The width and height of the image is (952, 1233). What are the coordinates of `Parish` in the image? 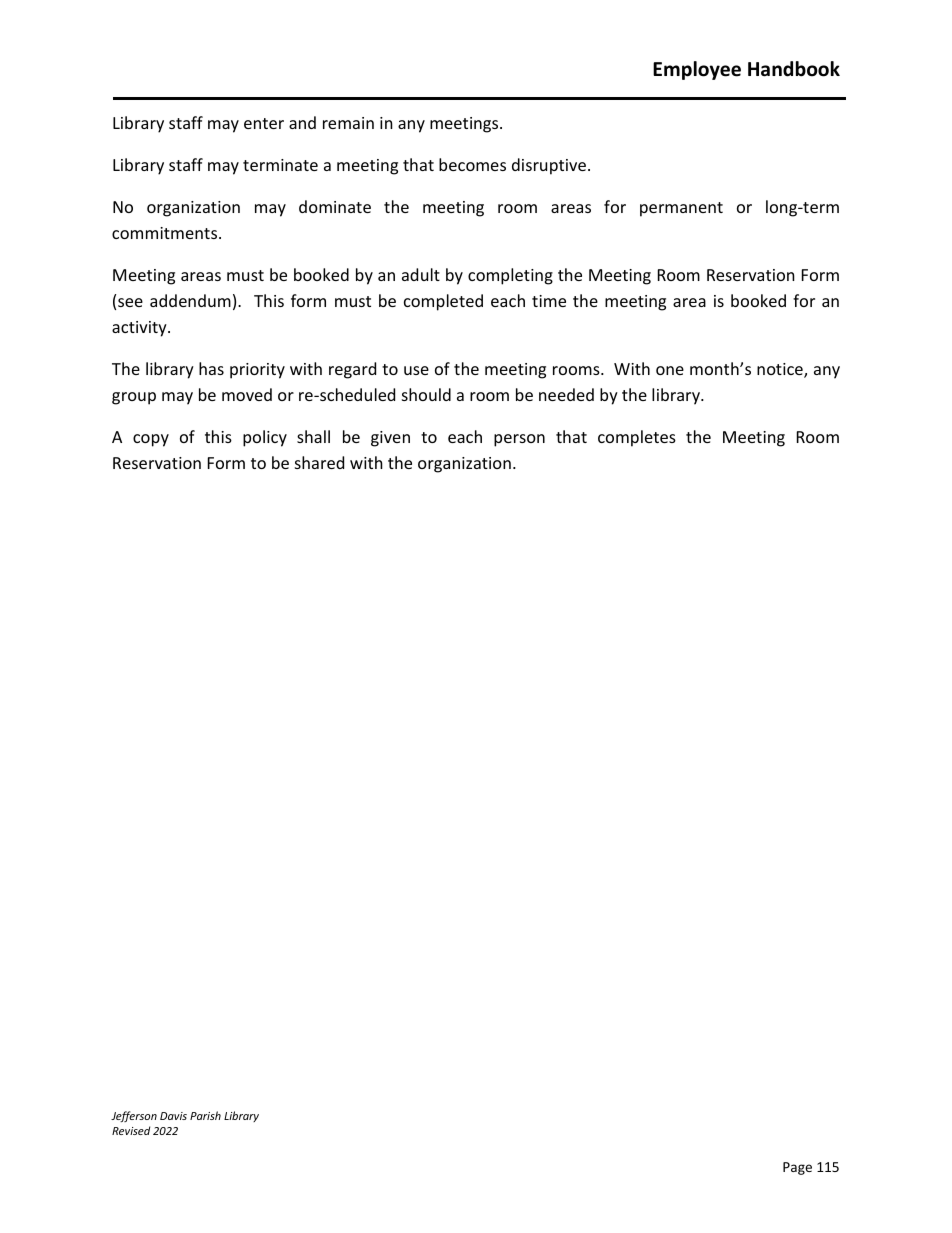 It's located at (205, 1115).
